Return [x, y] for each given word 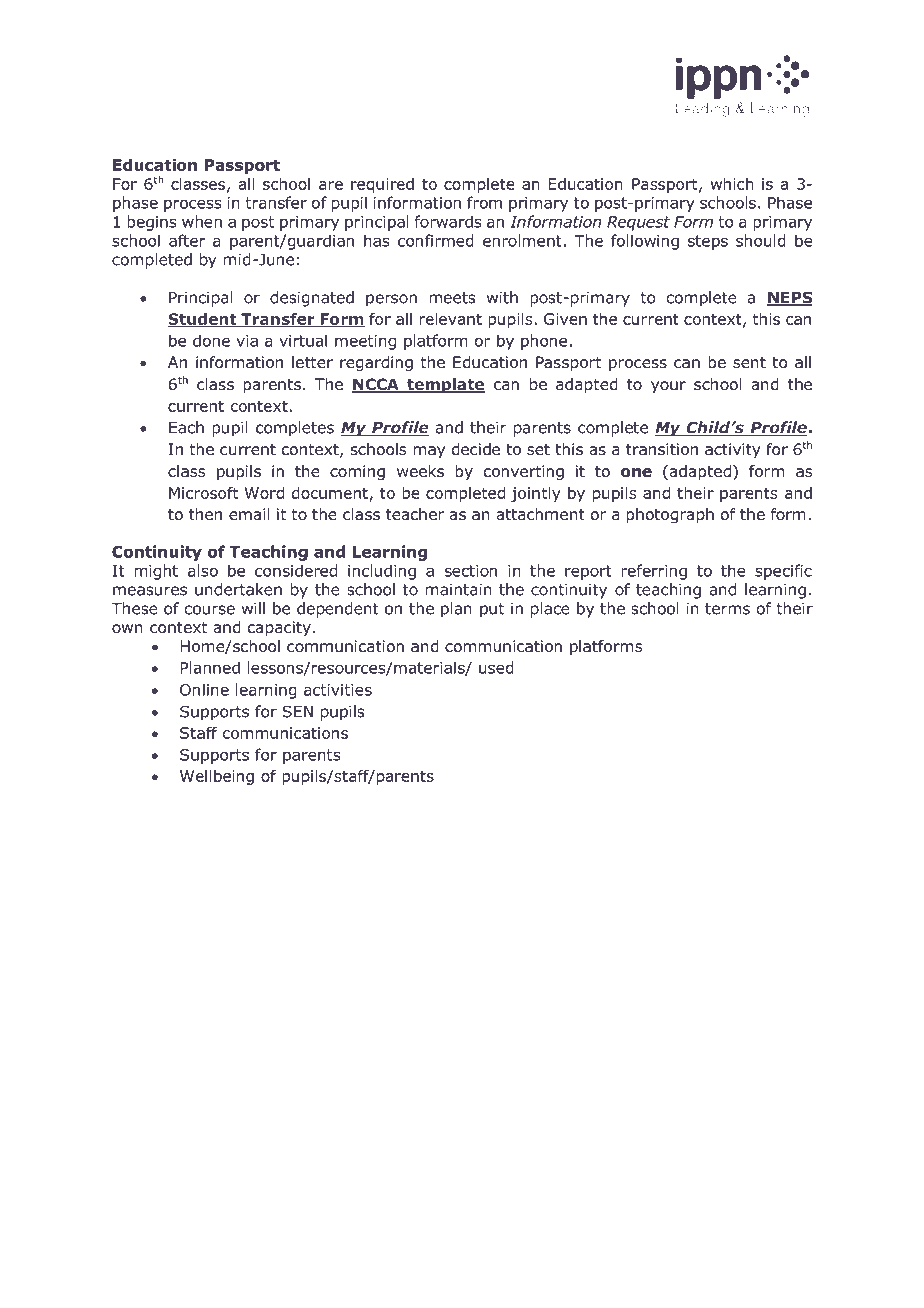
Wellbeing [217, 777]
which [732, 184]
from [484, 202]
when [202, 221]
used [496, 667]
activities [338, 690]
